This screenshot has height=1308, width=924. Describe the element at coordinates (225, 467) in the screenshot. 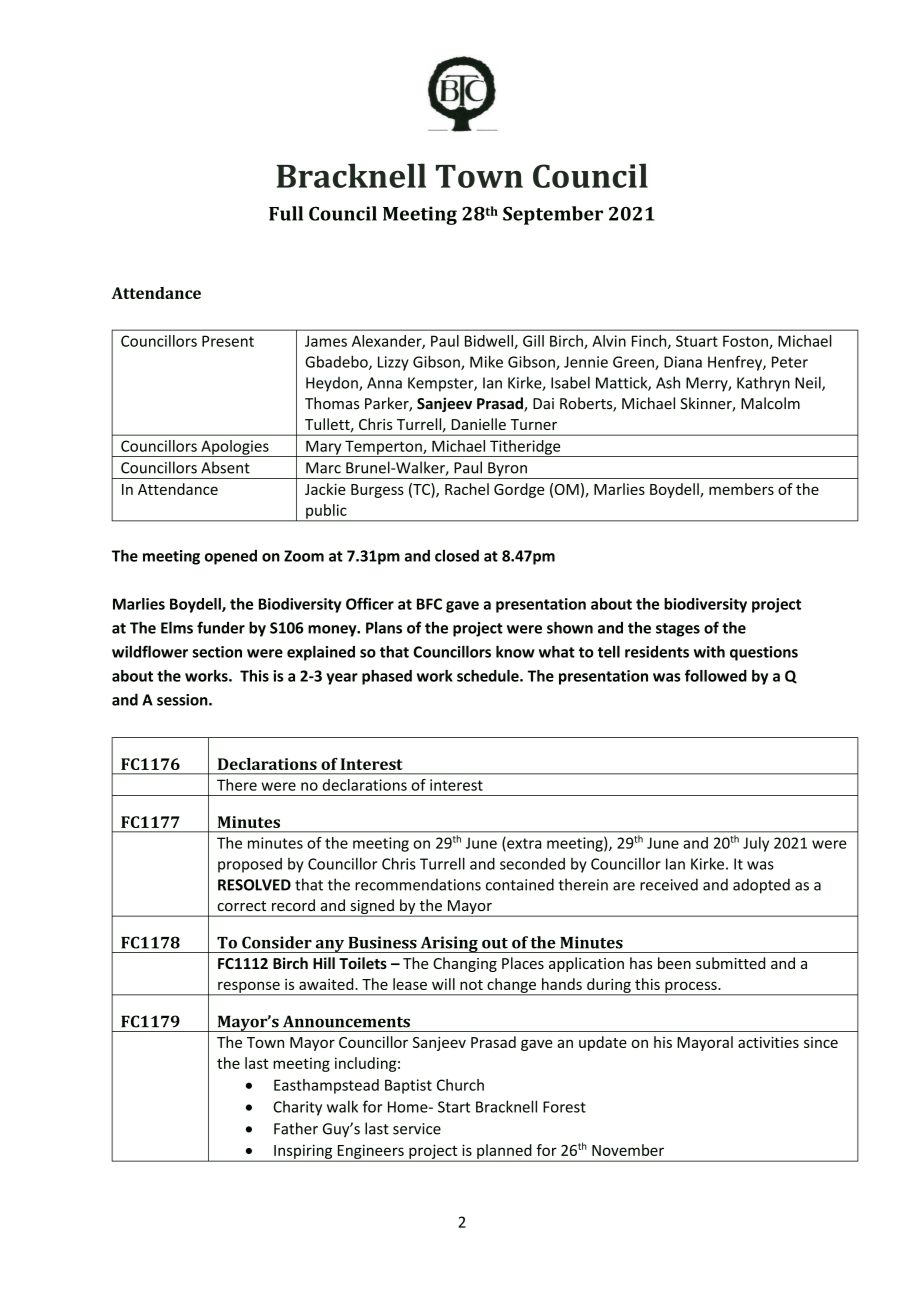

I see `Absent` at that location.
